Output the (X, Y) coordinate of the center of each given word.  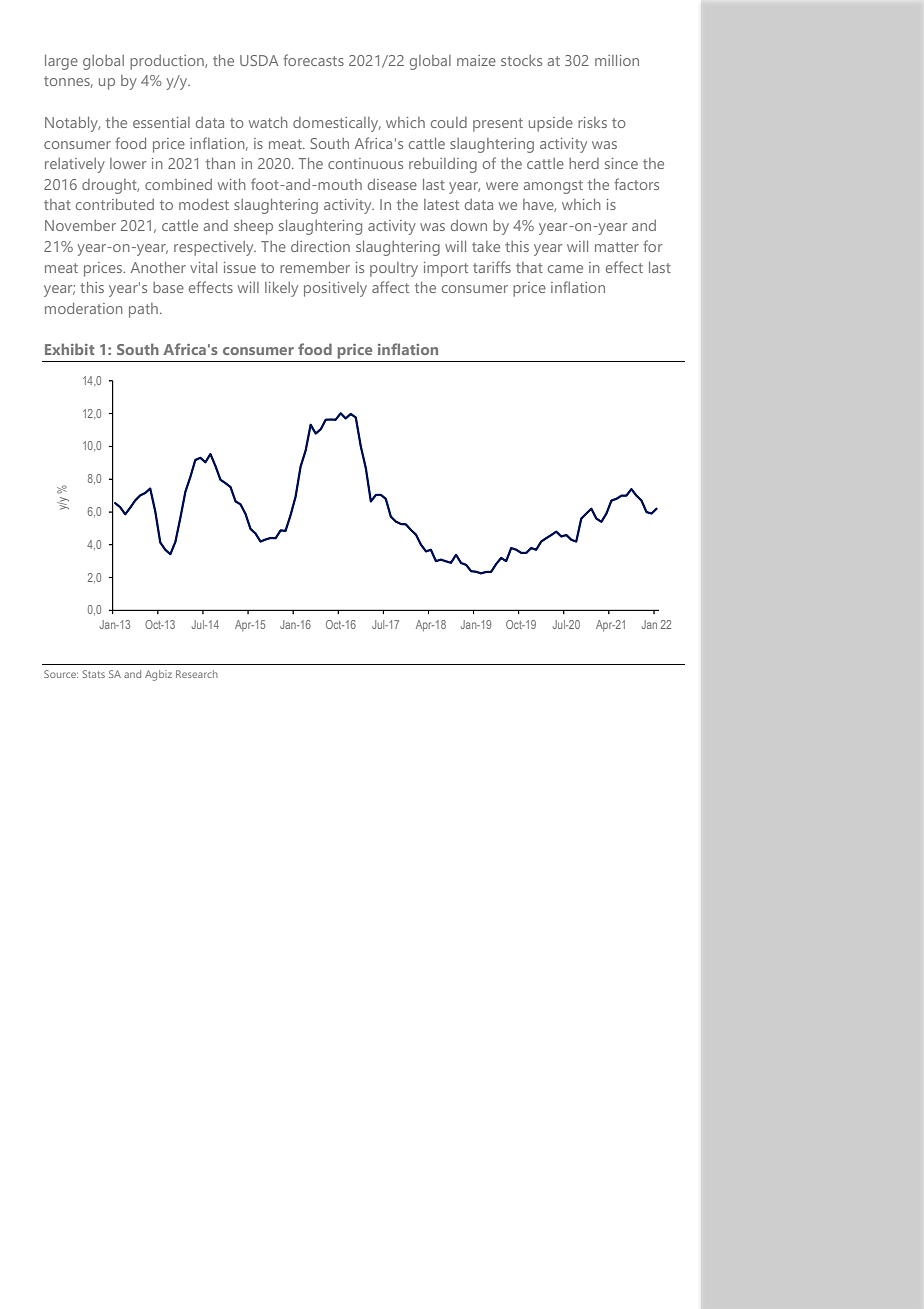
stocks (521, 60)
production (168, 62)
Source (61, 674)
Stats (94, 674)
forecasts (313, 60)
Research (197, 674)
